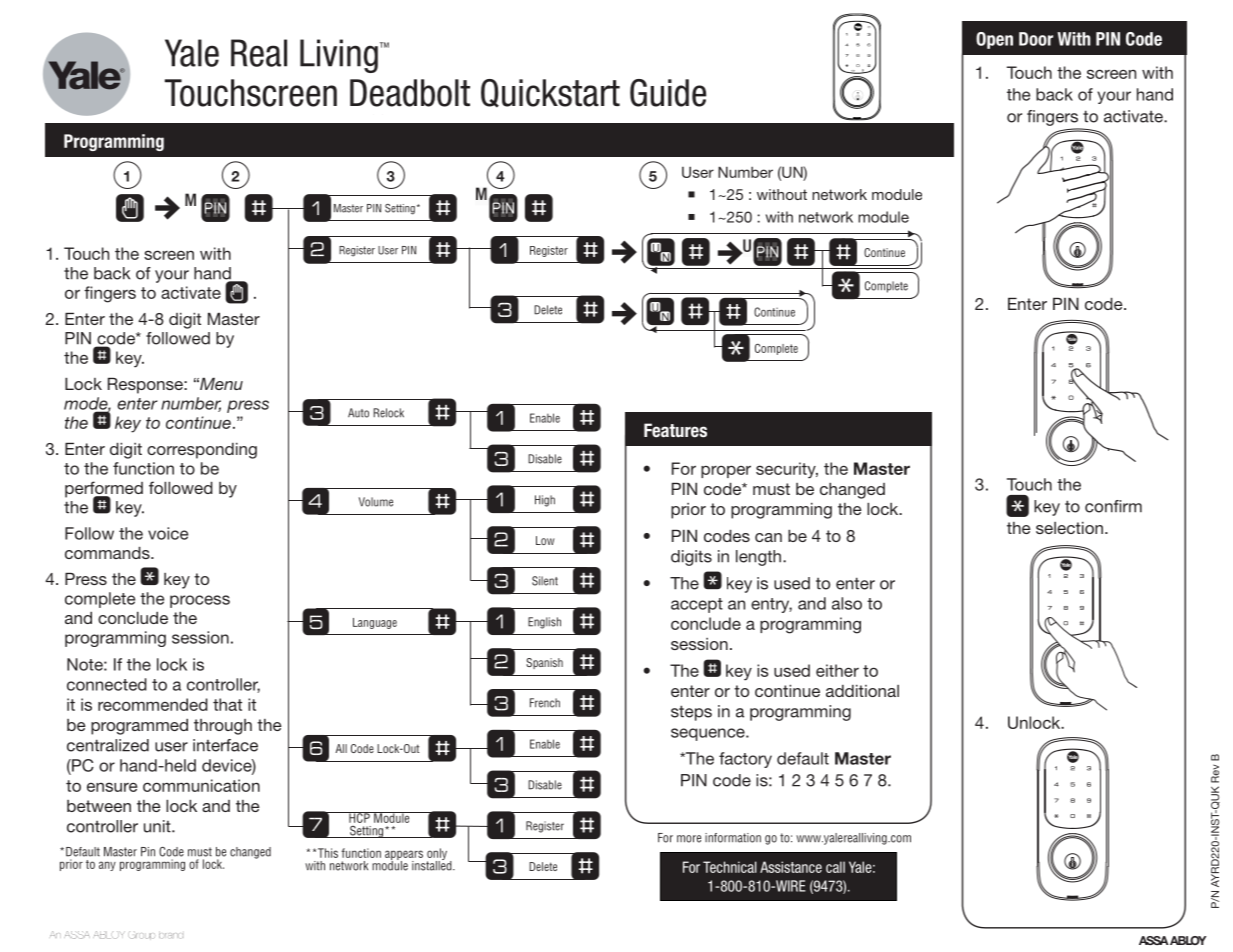 The image size is (1233, 952). What do you see at coordinates (358, 413) in the screenshot?
I see `Auto` at bounding box center [358, 413].
